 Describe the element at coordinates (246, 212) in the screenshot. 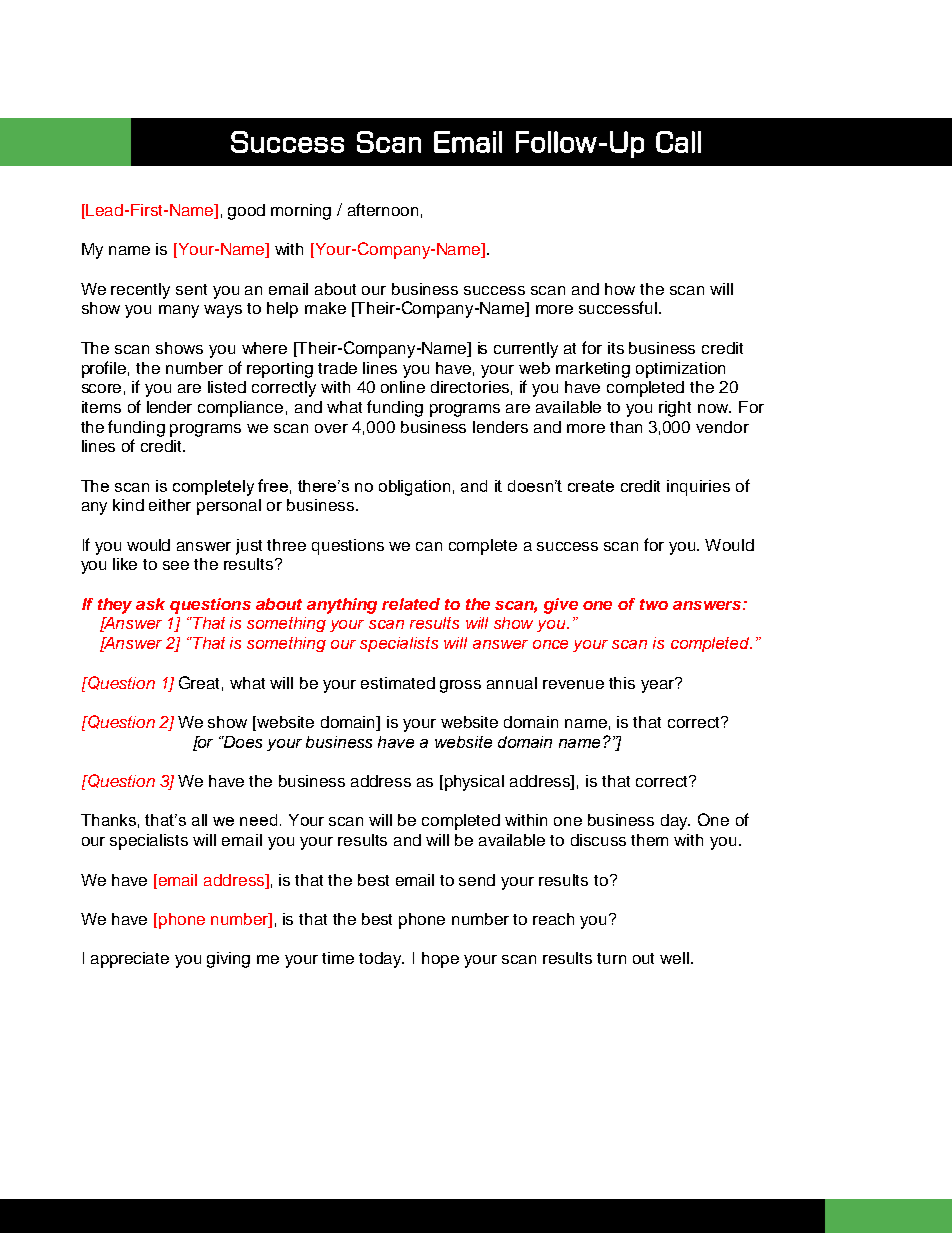

I see `good` at that location.
